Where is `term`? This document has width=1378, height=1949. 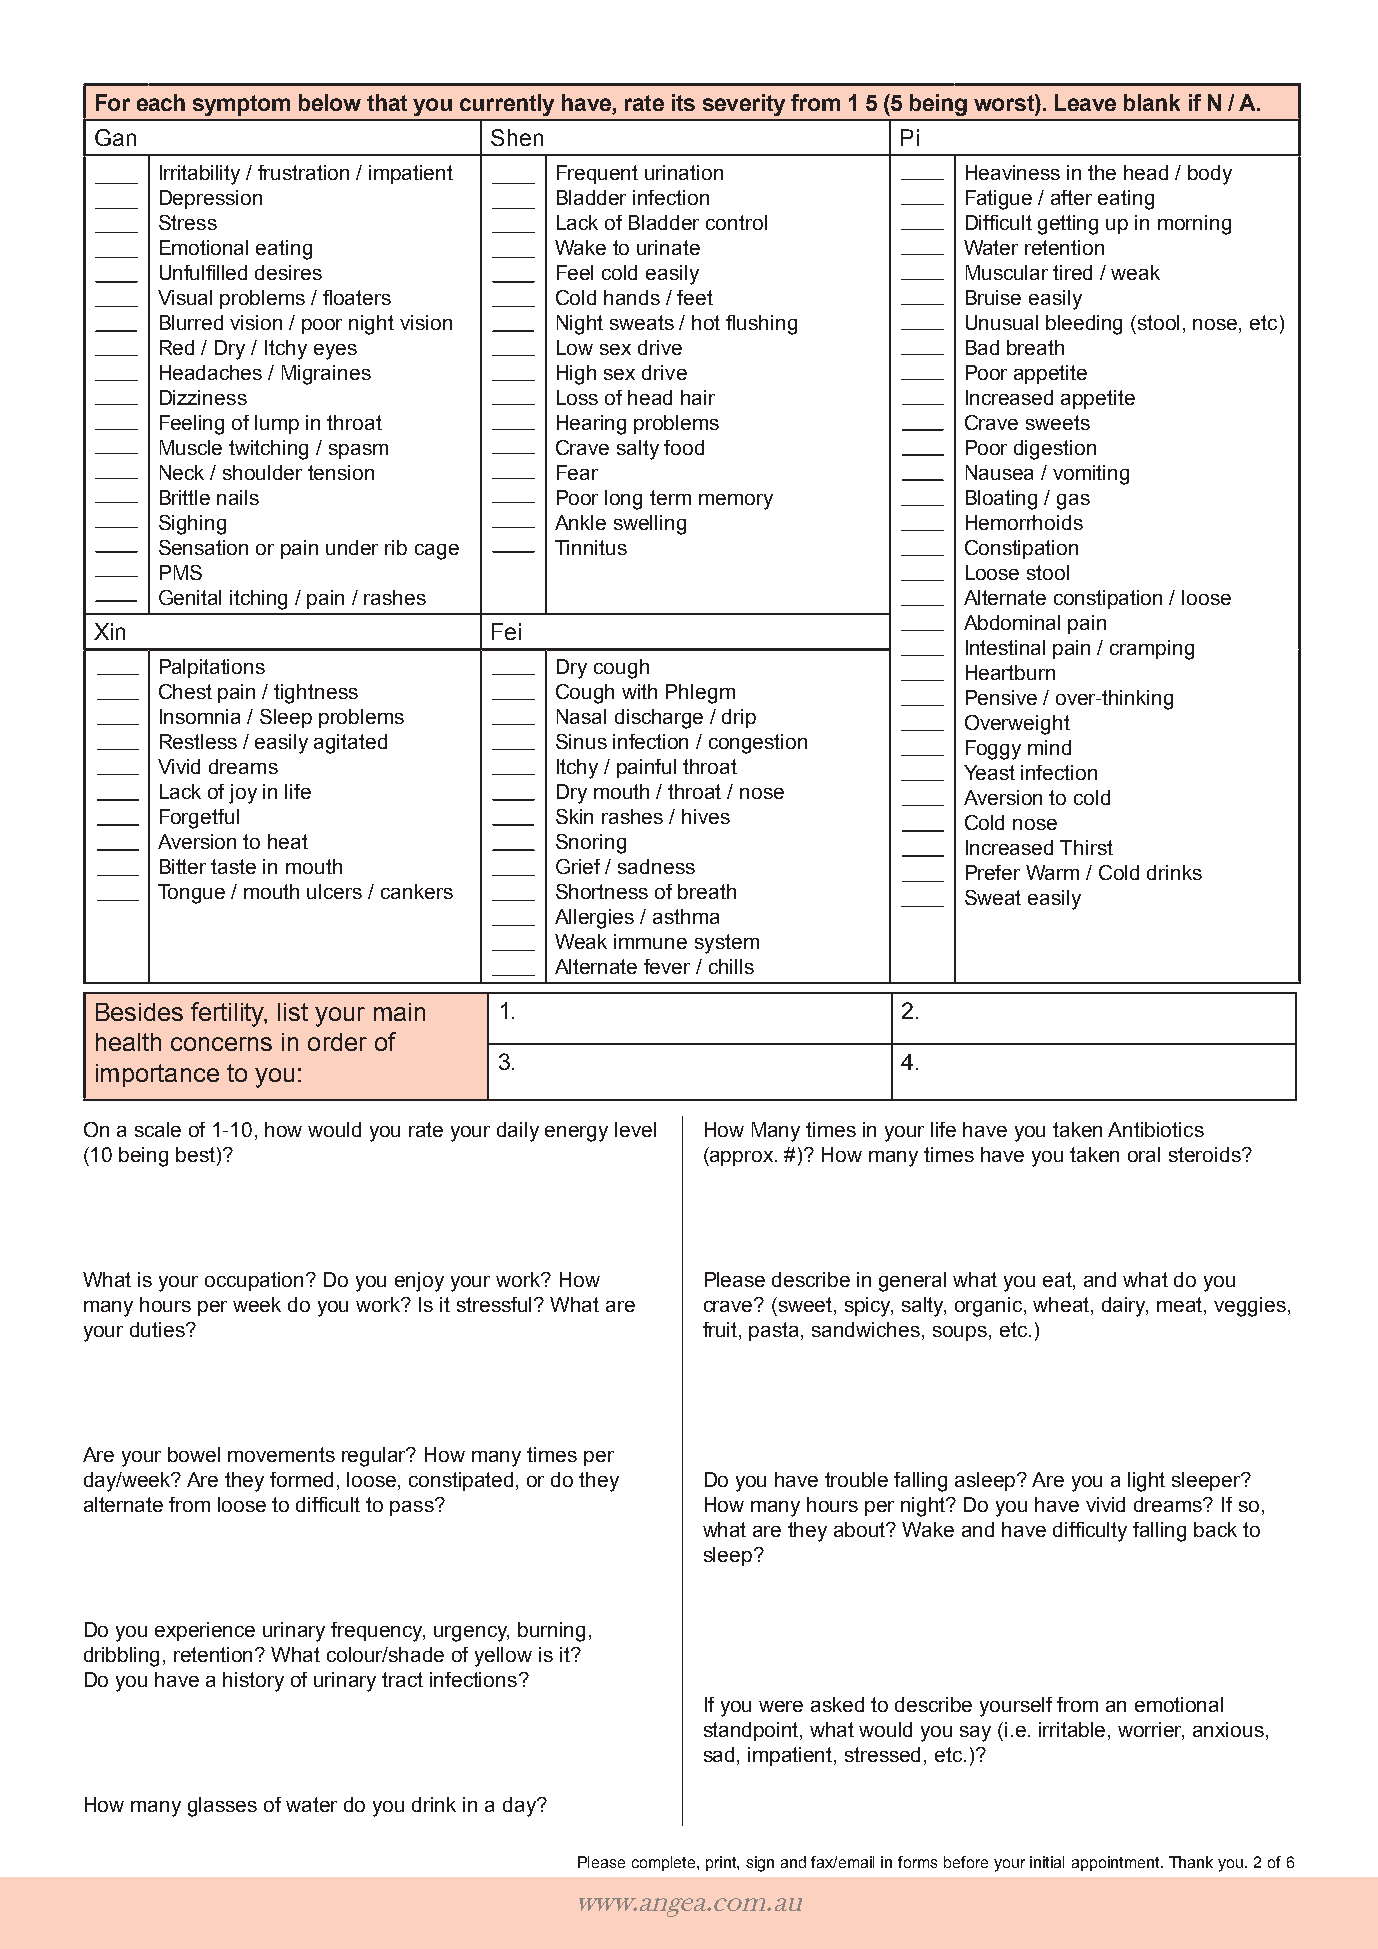 term is located at coordinates (670, 497).
